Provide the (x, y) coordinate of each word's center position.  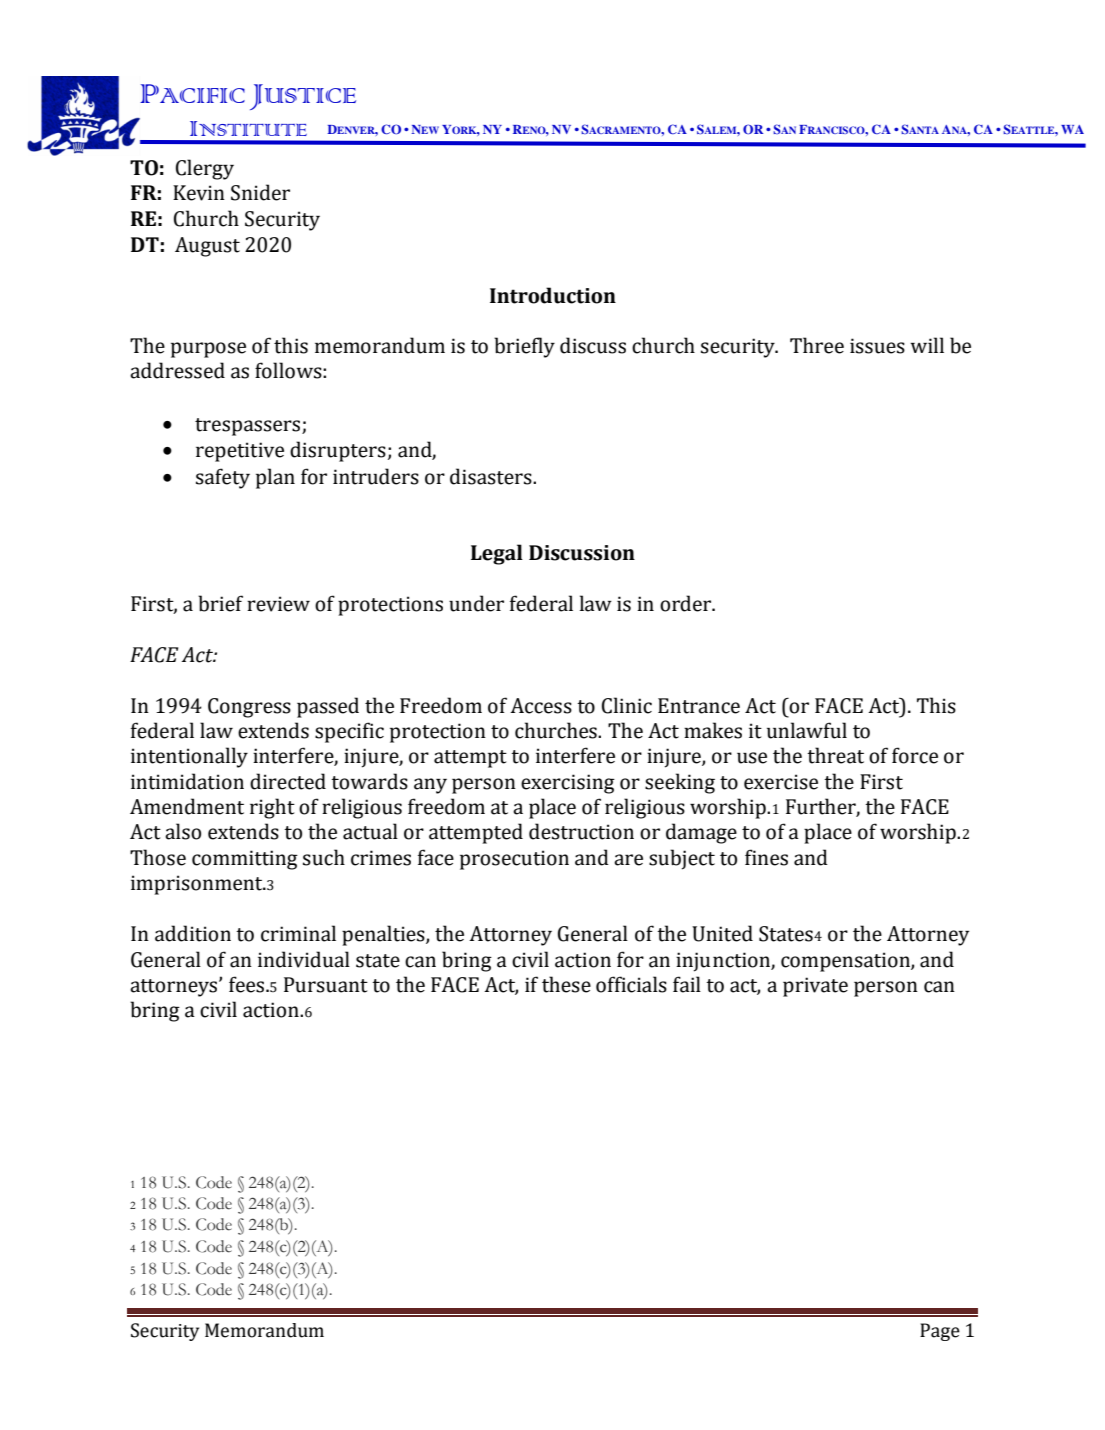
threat (835, 755)
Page (940, 1332)
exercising (568, 784)
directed (288, 781)
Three (817, 345)
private (815, 987)
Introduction (553, 295)
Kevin (199, 193)
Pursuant (326, 985)
